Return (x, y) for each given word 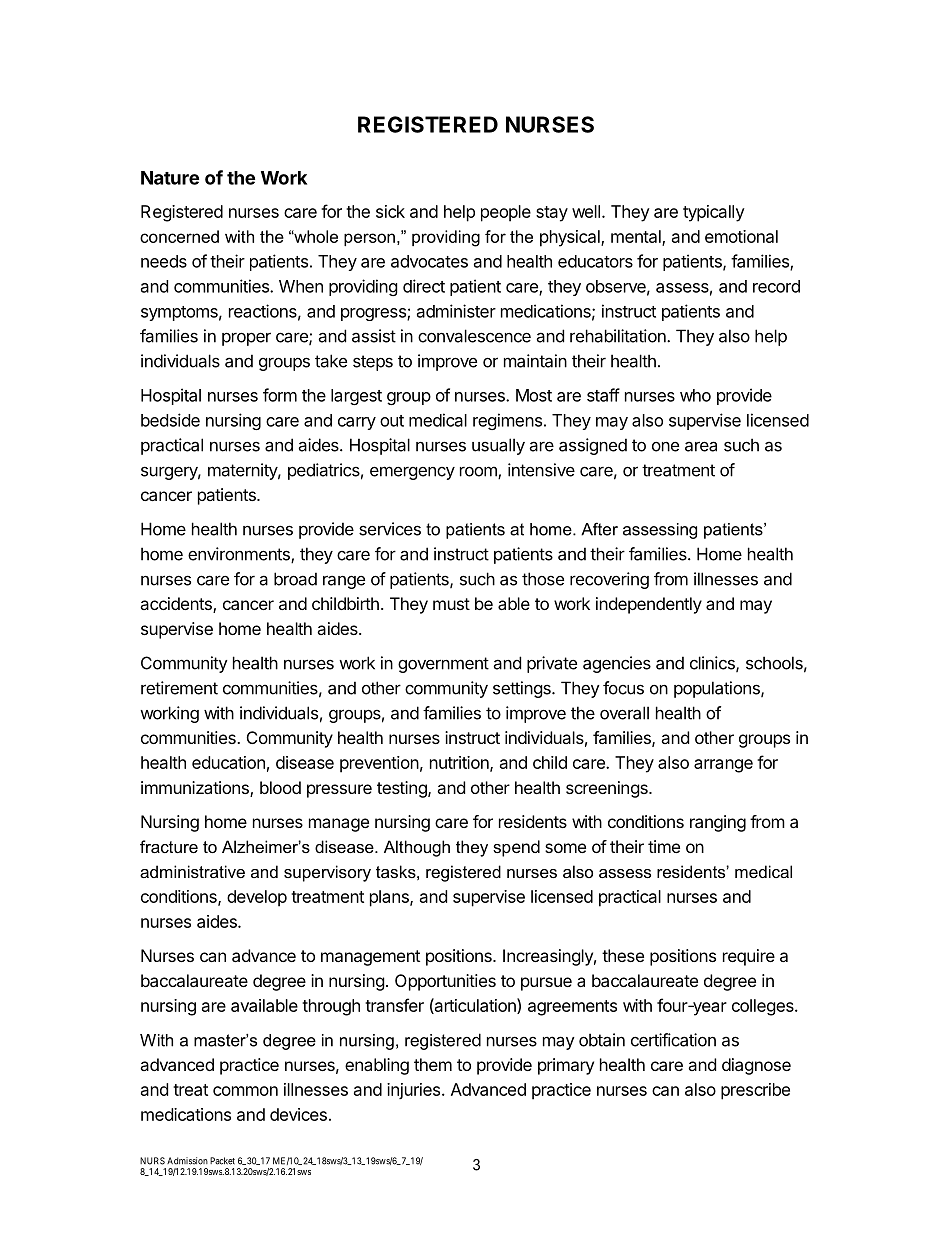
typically (714, 213)
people (506, 213)
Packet (222, 1161)
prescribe (755, 1091)
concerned (179, 236)
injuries (415, 1091)
